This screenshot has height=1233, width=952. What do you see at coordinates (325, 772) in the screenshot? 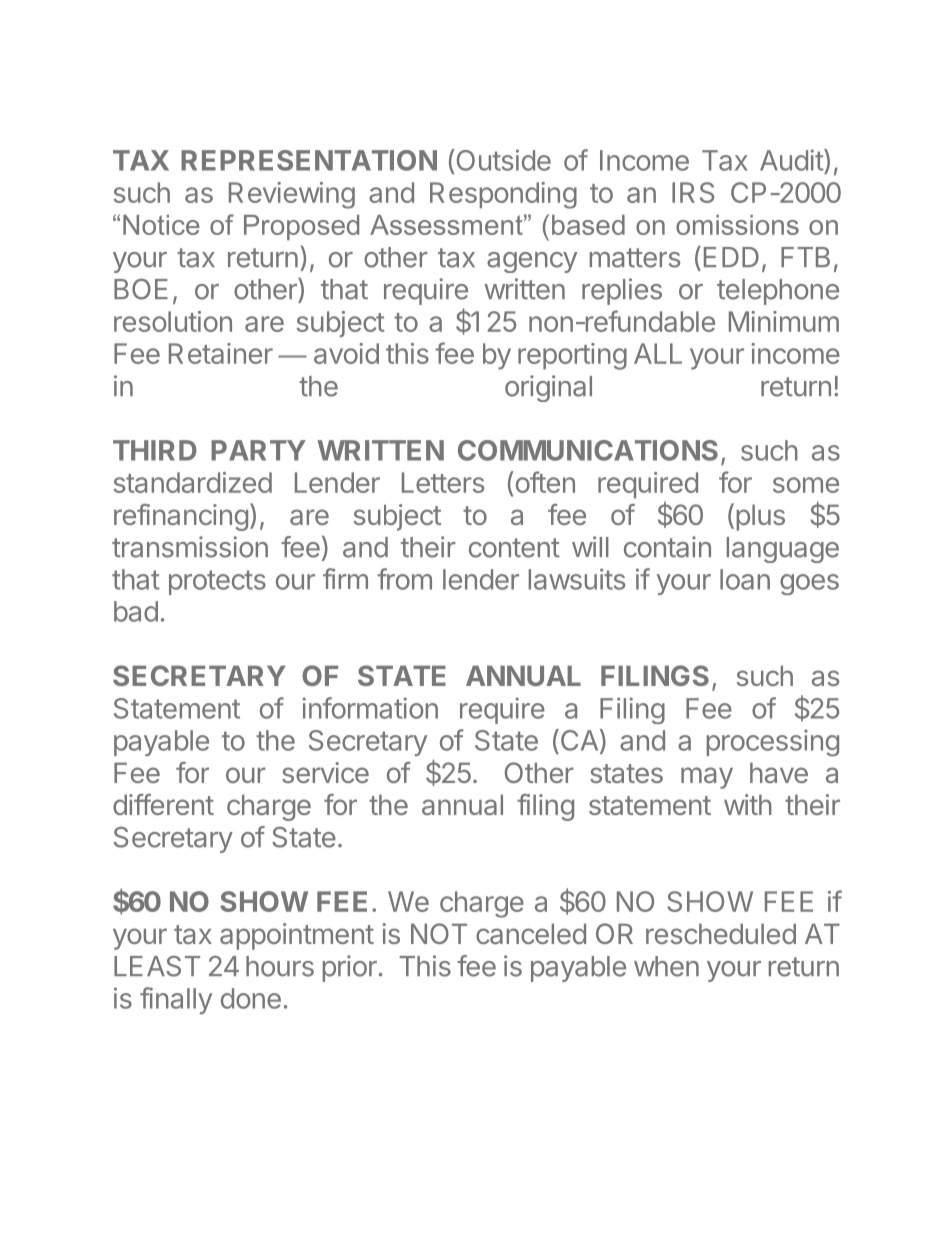
I see `service` at bounding box center [325, 772].
